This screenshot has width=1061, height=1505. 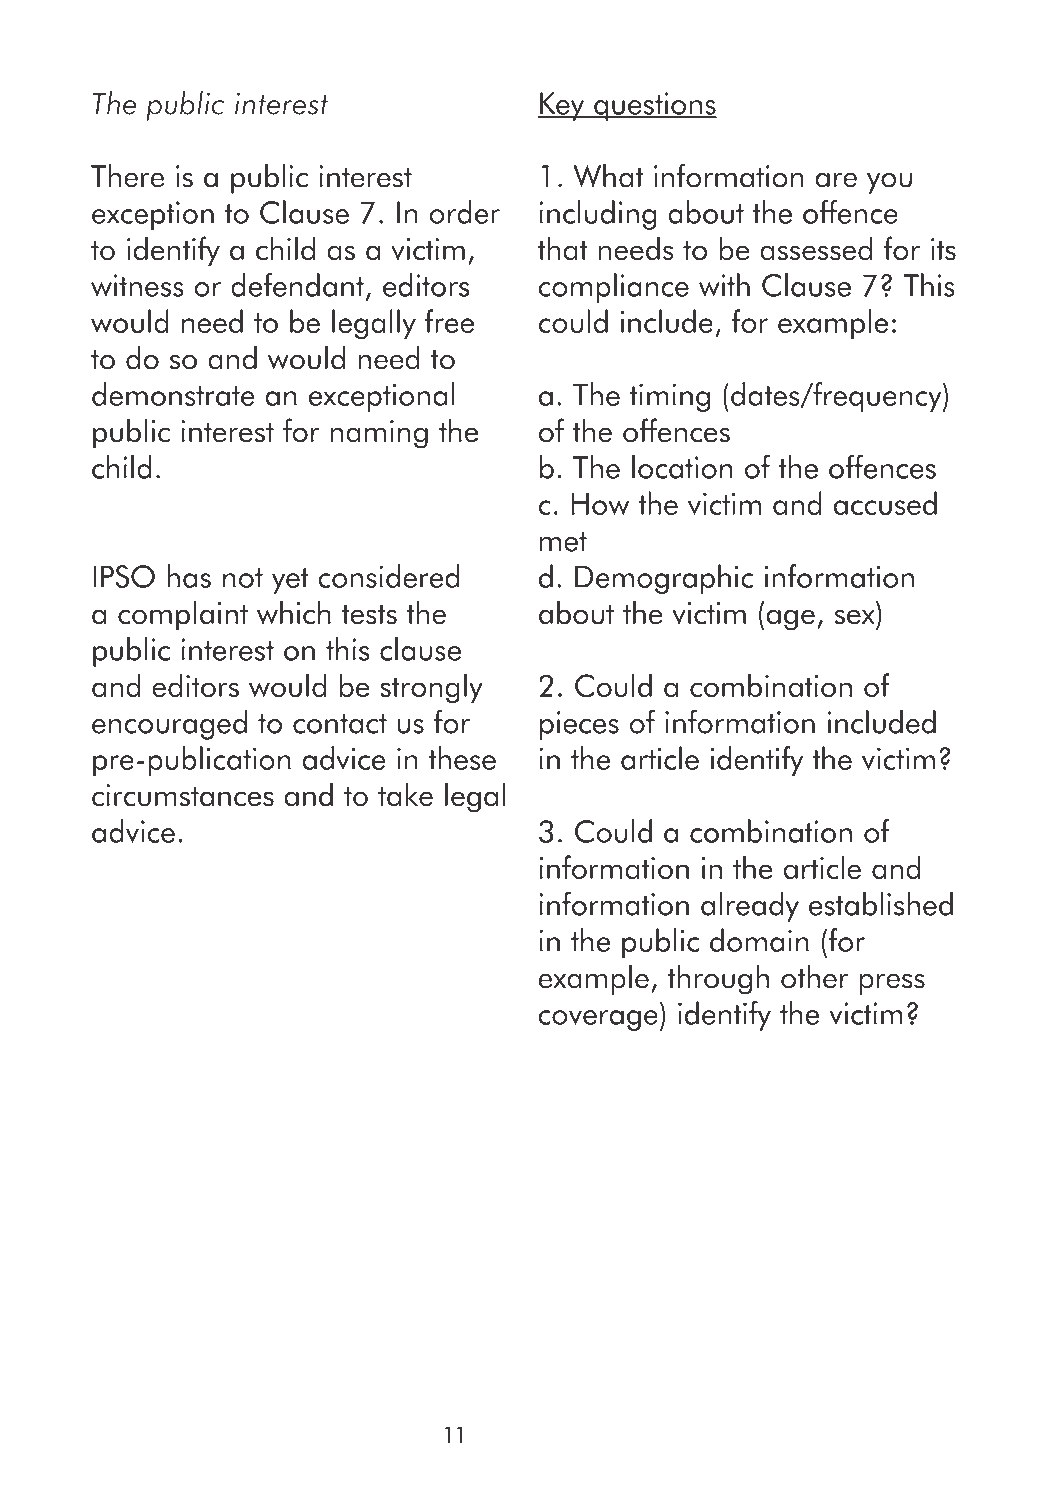 I want to click on circumstances, so click(x=183, y=795).
